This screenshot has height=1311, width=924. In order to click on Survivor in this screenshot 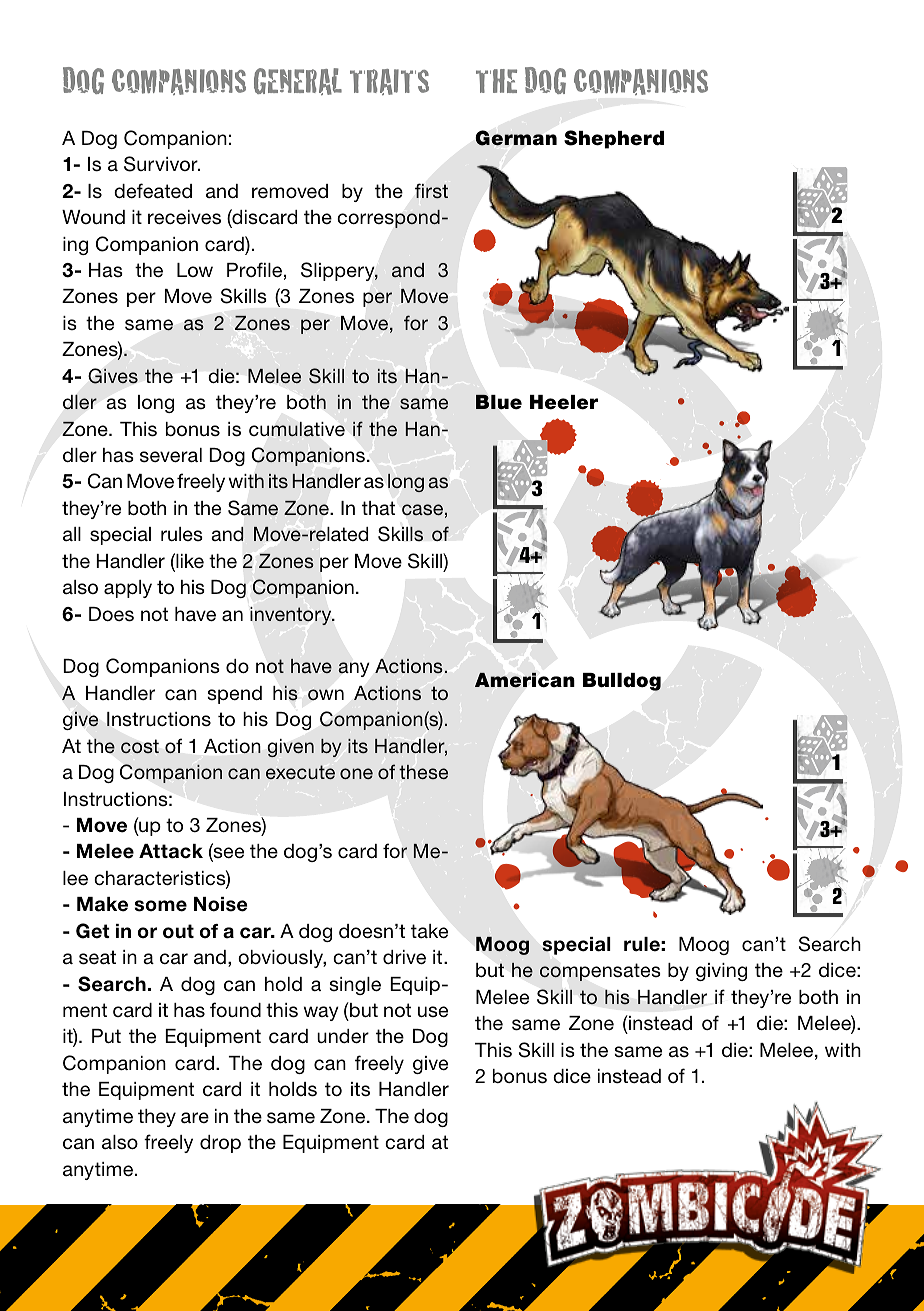, I will do `click(162, 164)`.
